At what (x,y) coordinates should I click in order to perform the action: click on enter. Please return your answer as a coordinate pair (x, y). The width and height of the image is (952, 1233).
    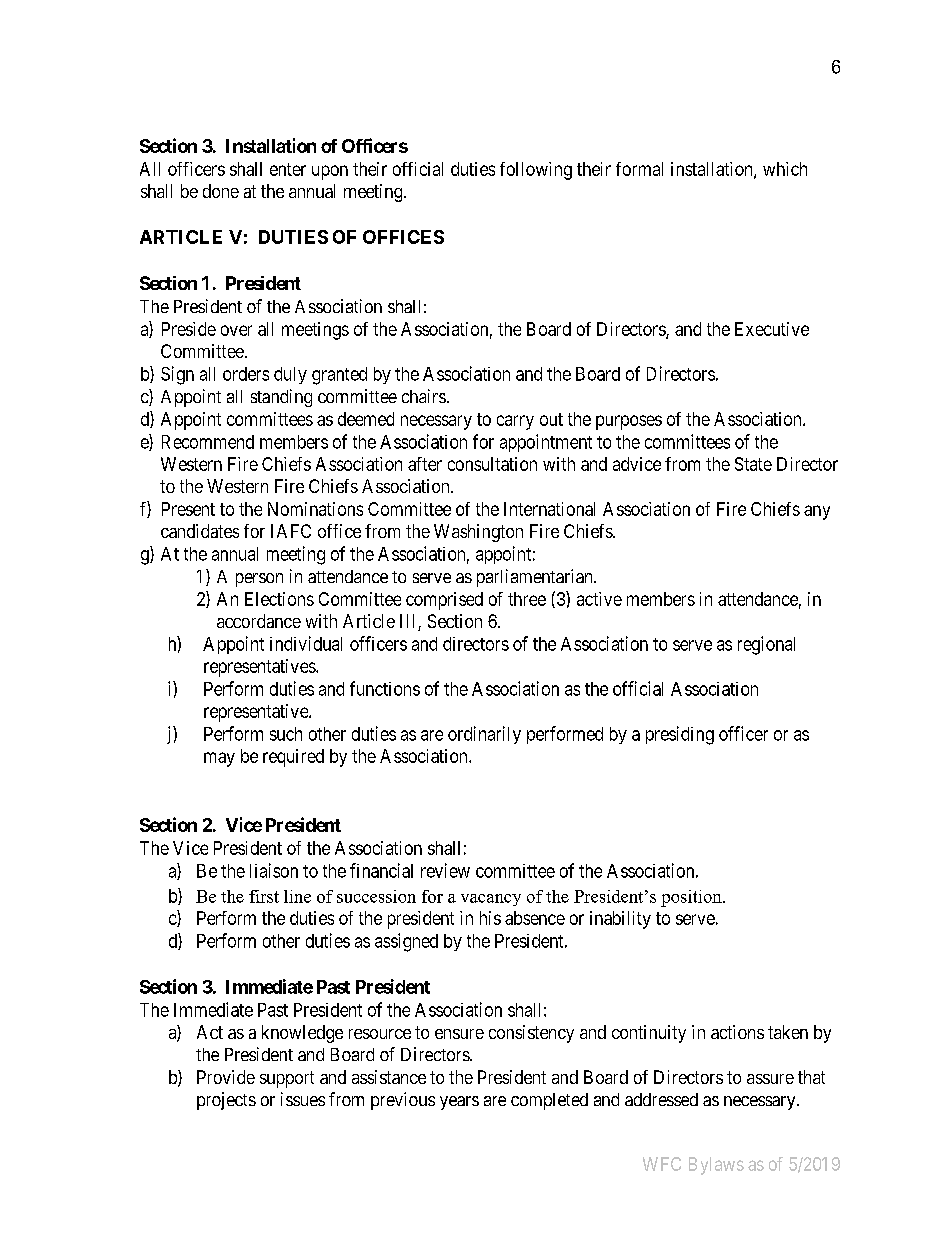
    Looking at the image, I should click on (288, 169).
